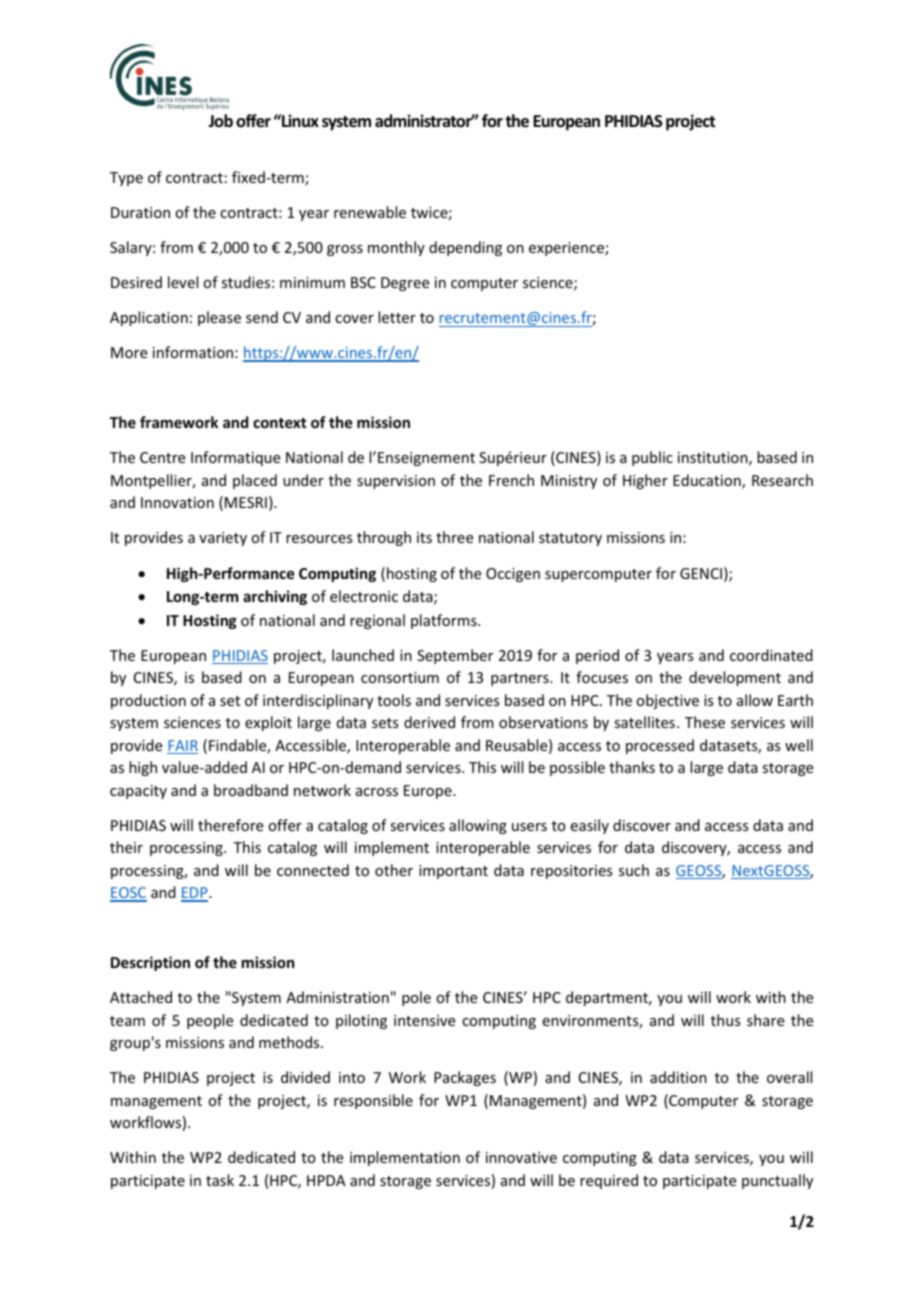 The width and height of the screenshot is (924, 1308). Describe the element at coordinates (370, 212) in the screenshot. I see `renewable` at that location.
